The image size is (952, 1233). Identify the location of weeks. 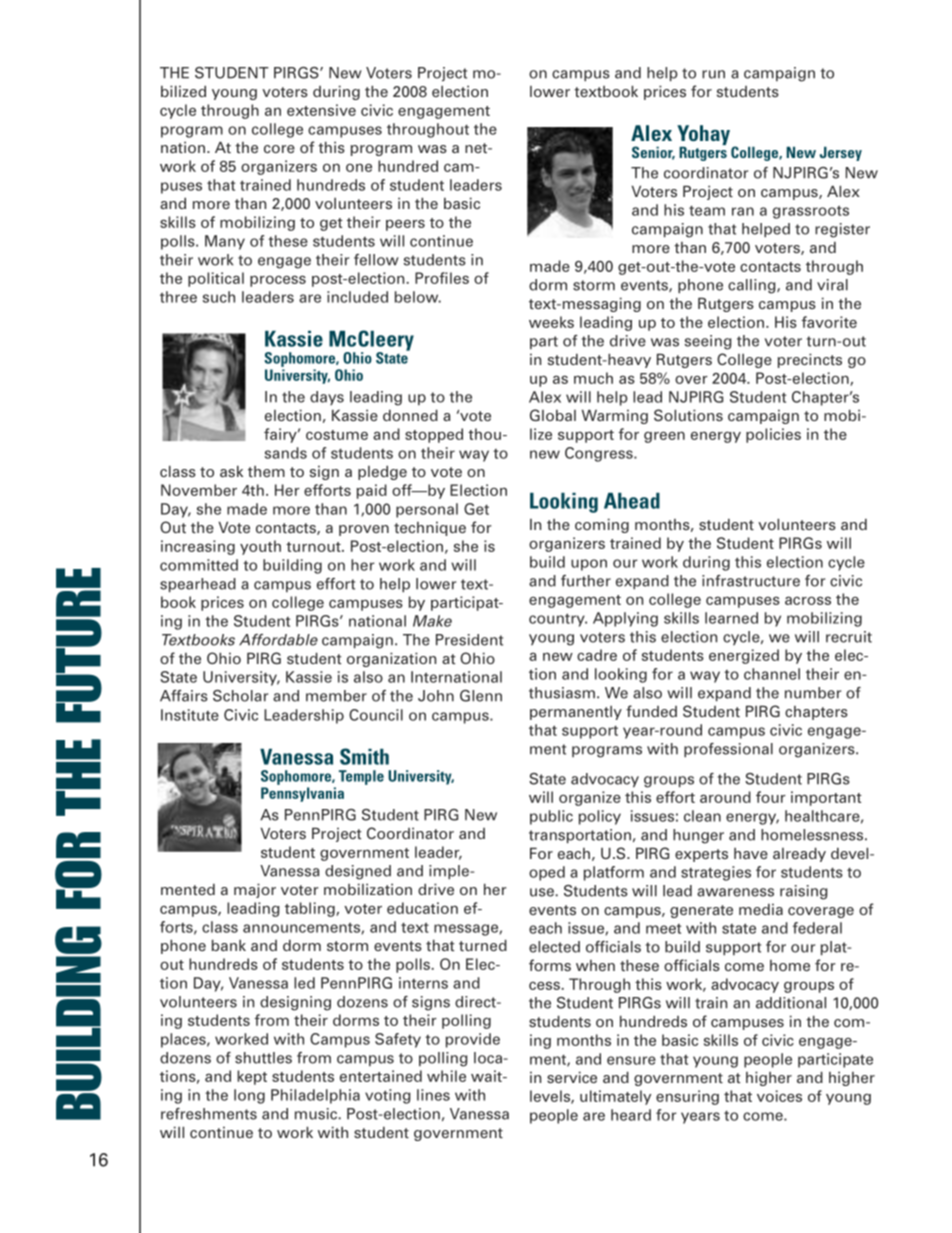
(551, 322).
